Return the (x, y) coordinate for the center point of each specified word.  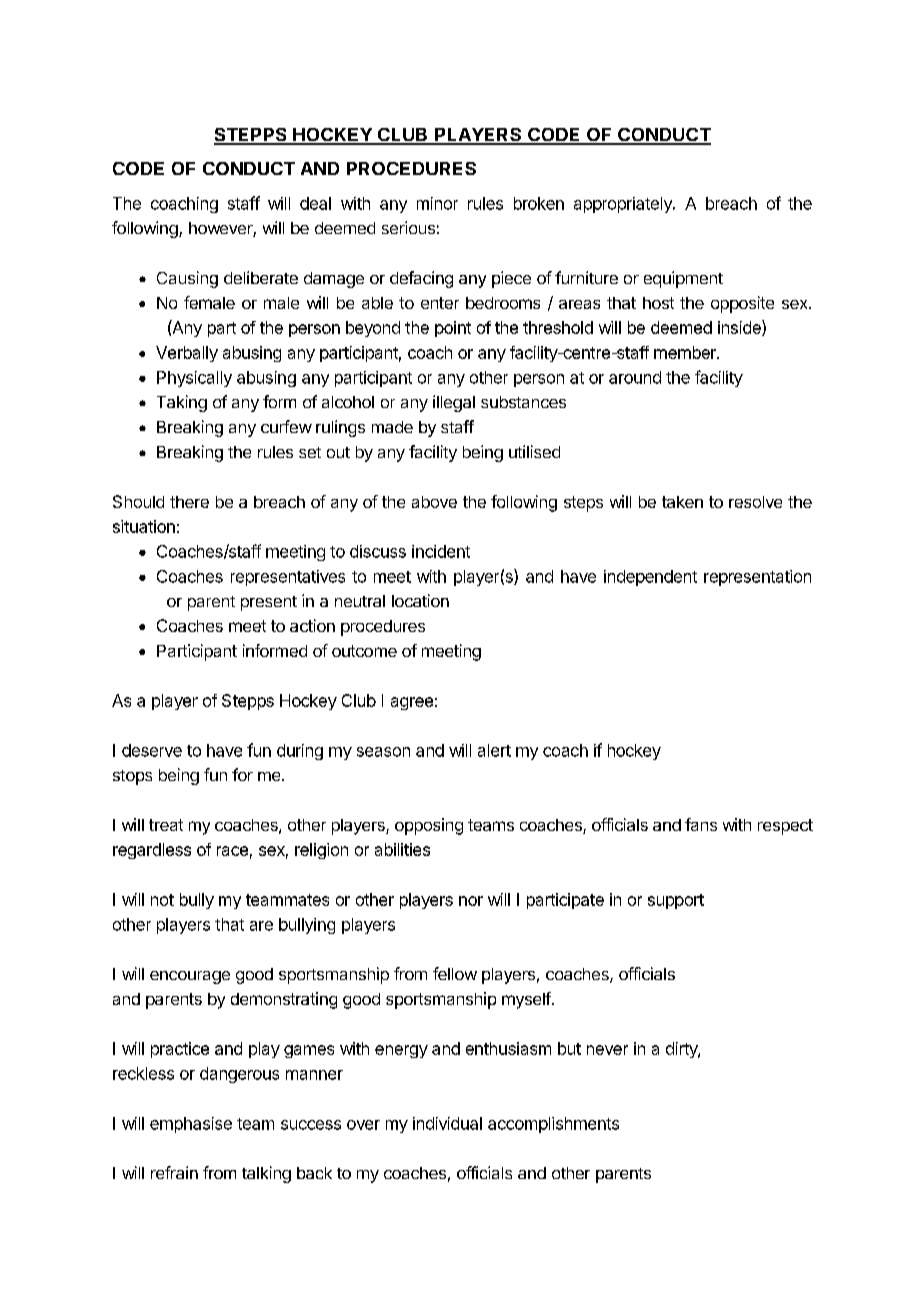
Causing (187, 279)
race (232, 851)
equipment (683, 279)
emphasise (191, 1125)
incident (441, 551)
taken (682, 502)
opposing (429, 826)
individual (447, 1123)
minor (437, 203)
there (189, 502)
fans (701, 824)
